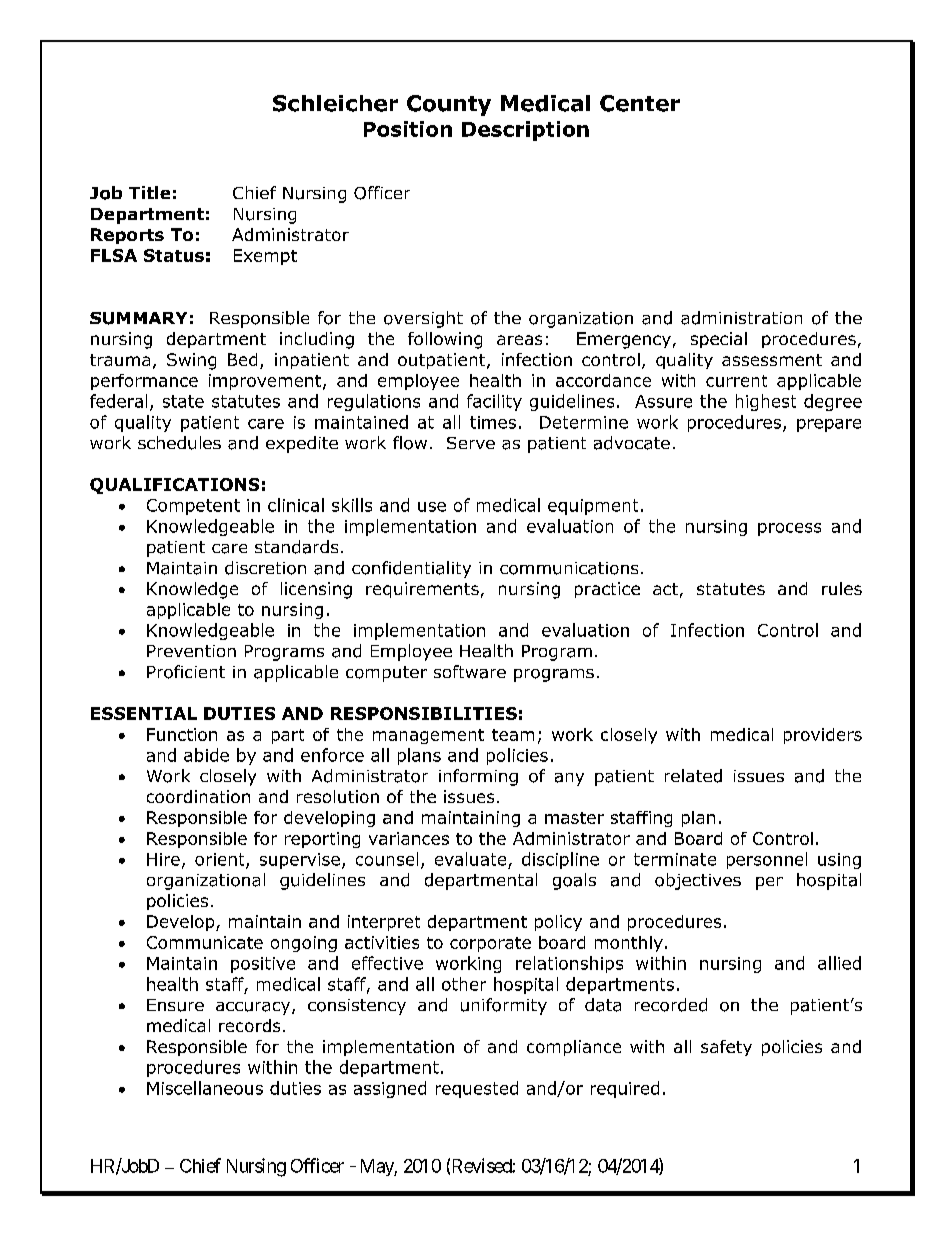  What do you see at coordinates (186, 672) in the screenshot?
I see `Proficient` at bounding box center [186, 672].
